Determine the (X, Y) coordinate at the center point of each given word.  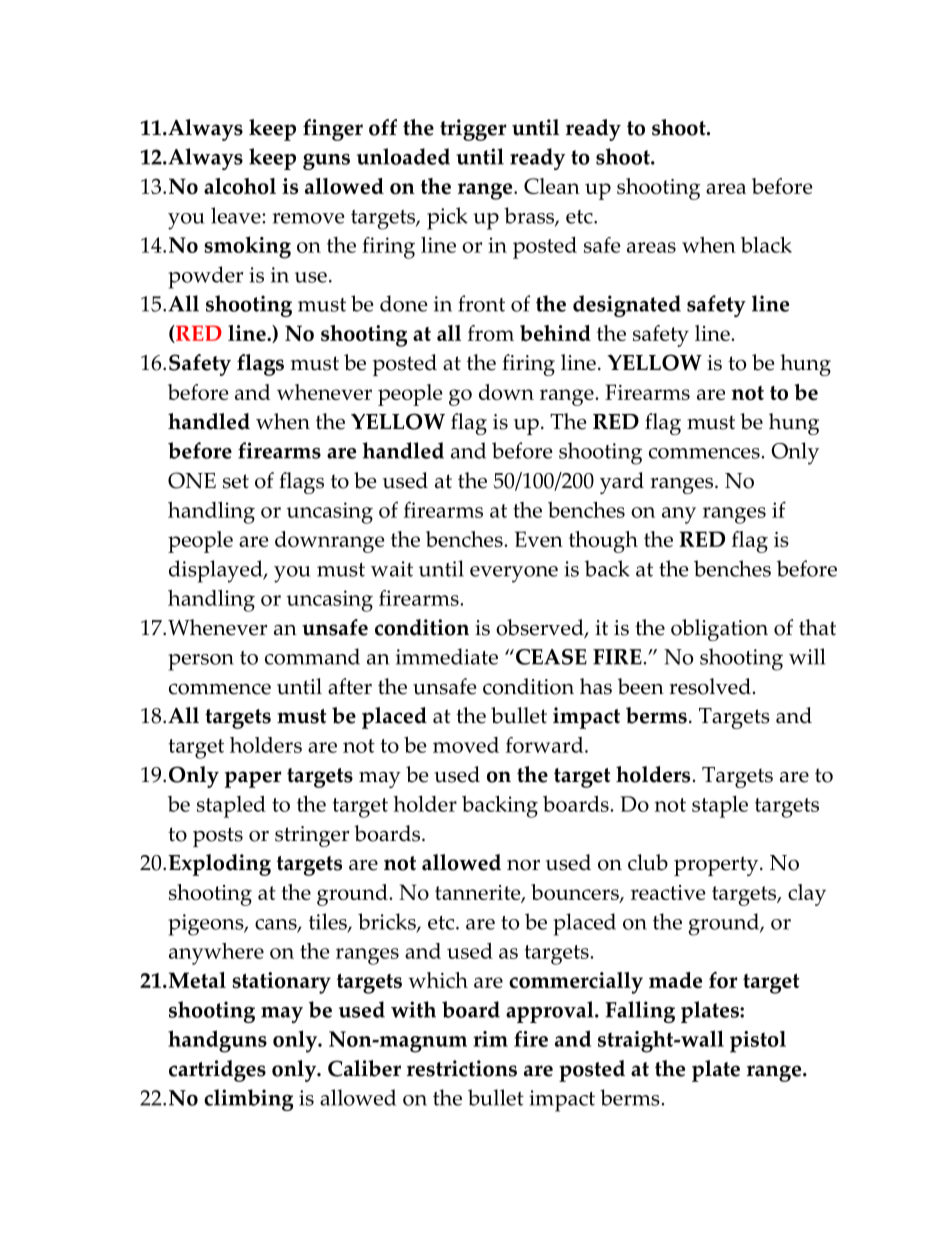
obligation (719, 630)
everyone (514, 574)
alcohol (240, 186)
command (312, 656)
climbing (248, 1100)
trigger (473, 130)
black (766, 245)
